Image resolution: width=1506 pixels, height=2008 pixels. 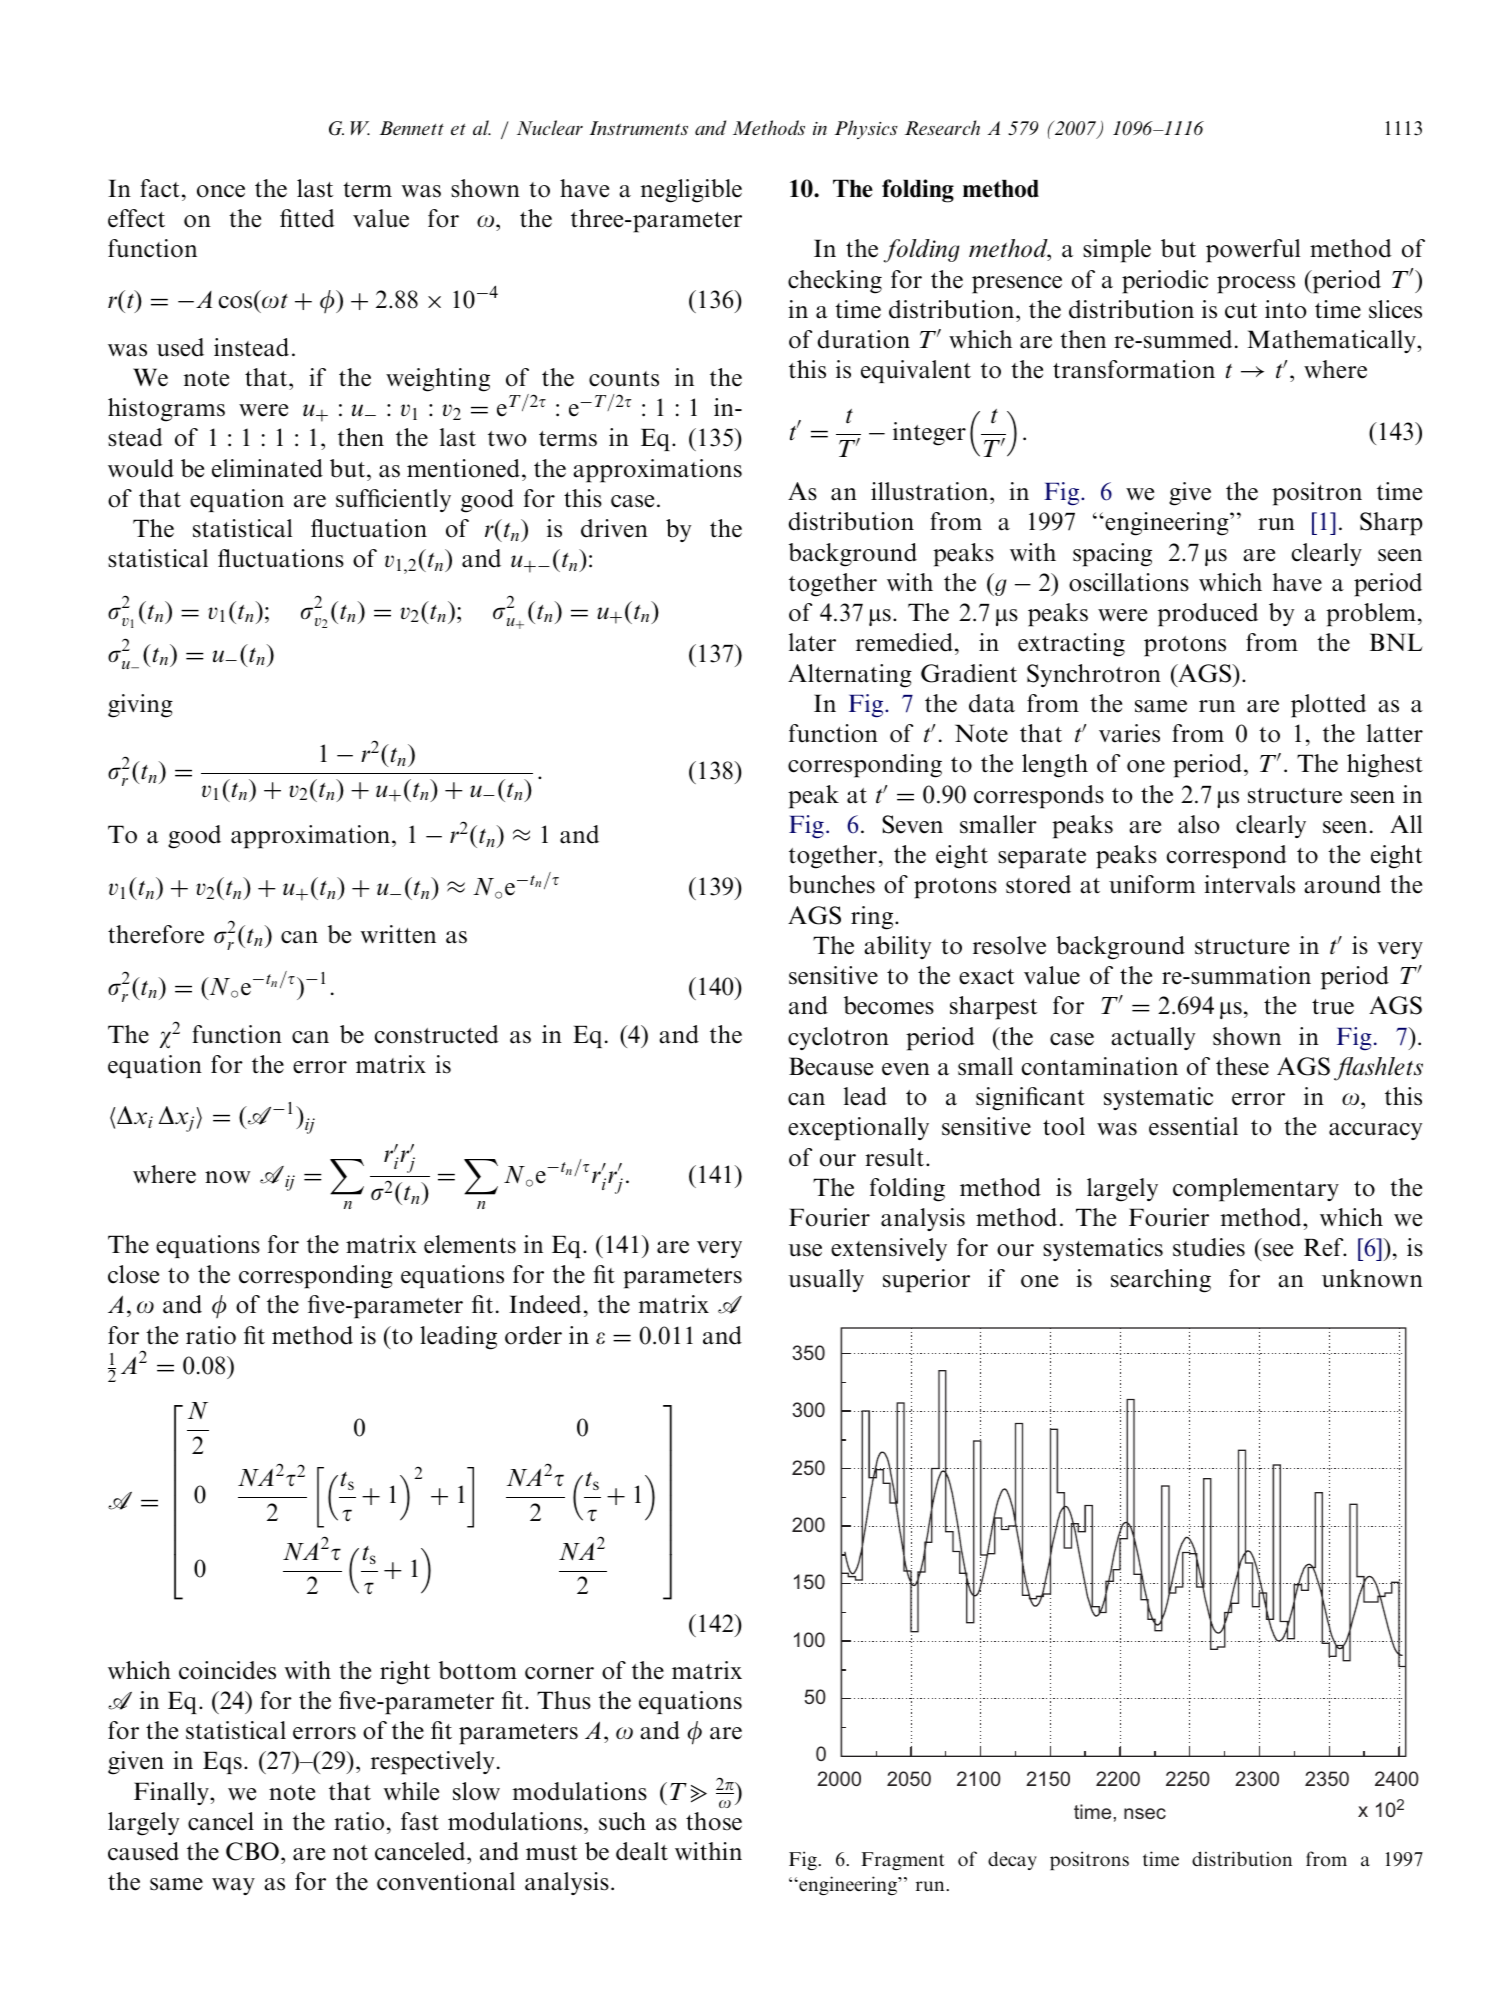 What do you see at coordinates (826, 1280) in the document?
I see `usually` at bounding box center [826, 1280].
